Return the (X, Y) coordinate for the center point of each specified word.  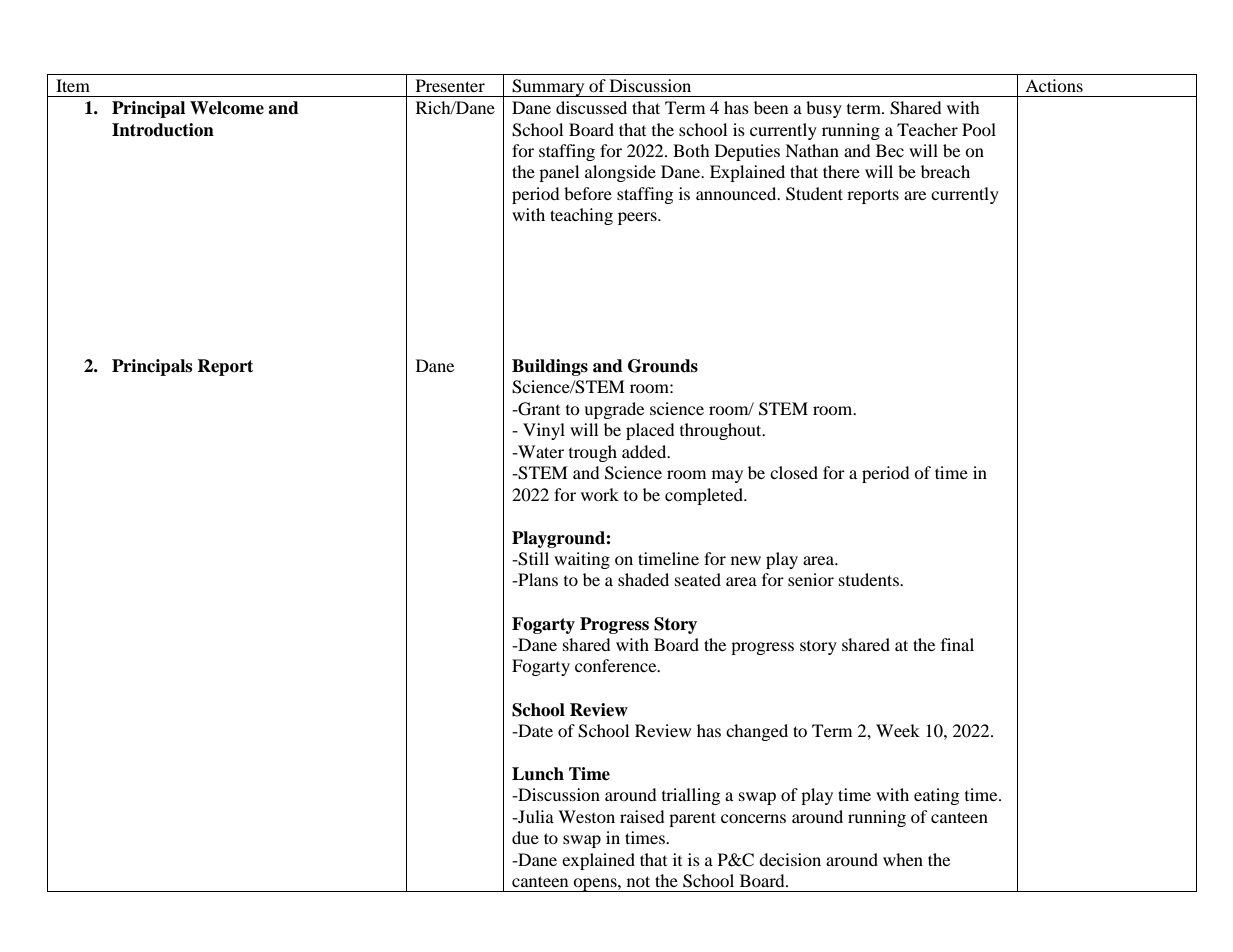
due (525, 837)
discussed (591, 107)
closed (794, 472)
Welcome (227, 108)
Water (540, 451)
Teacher (927, 129)
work (600, 494)
